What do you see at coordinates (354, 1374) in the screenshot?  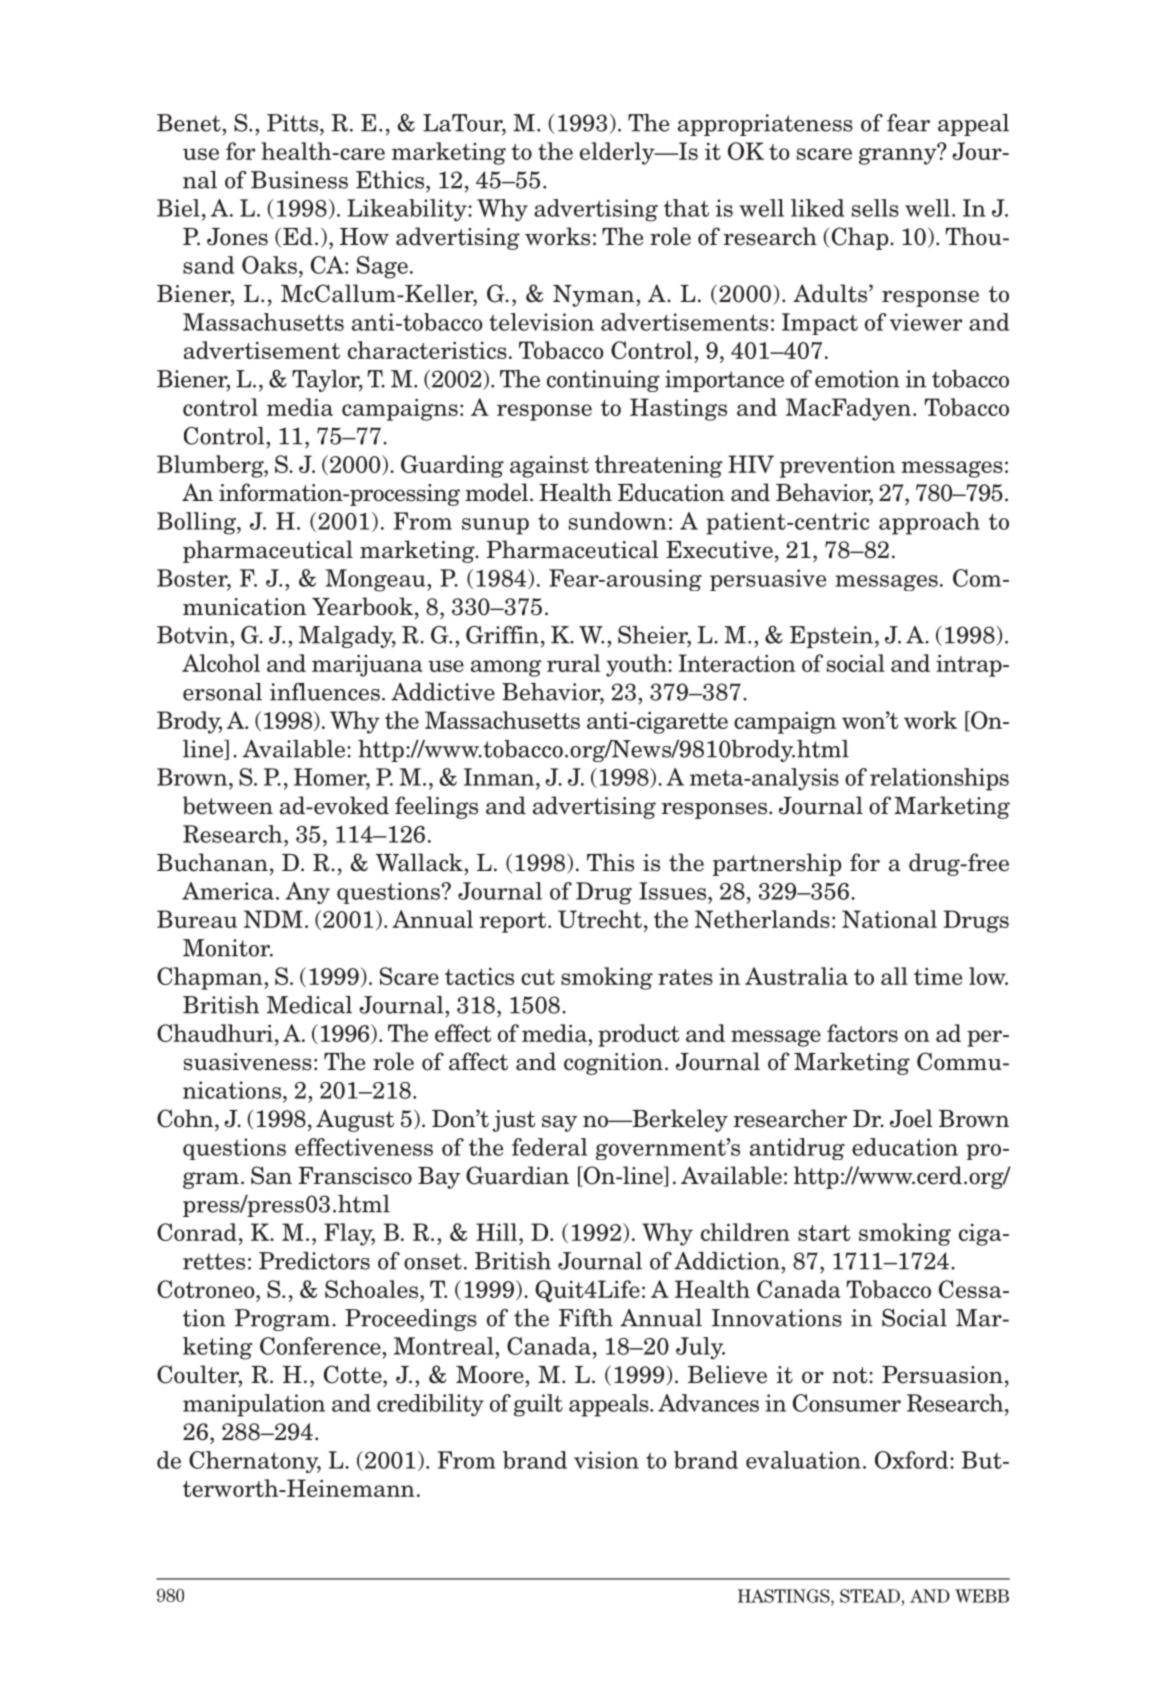 I see `Cotte` at bounding box center [354, 1374].
